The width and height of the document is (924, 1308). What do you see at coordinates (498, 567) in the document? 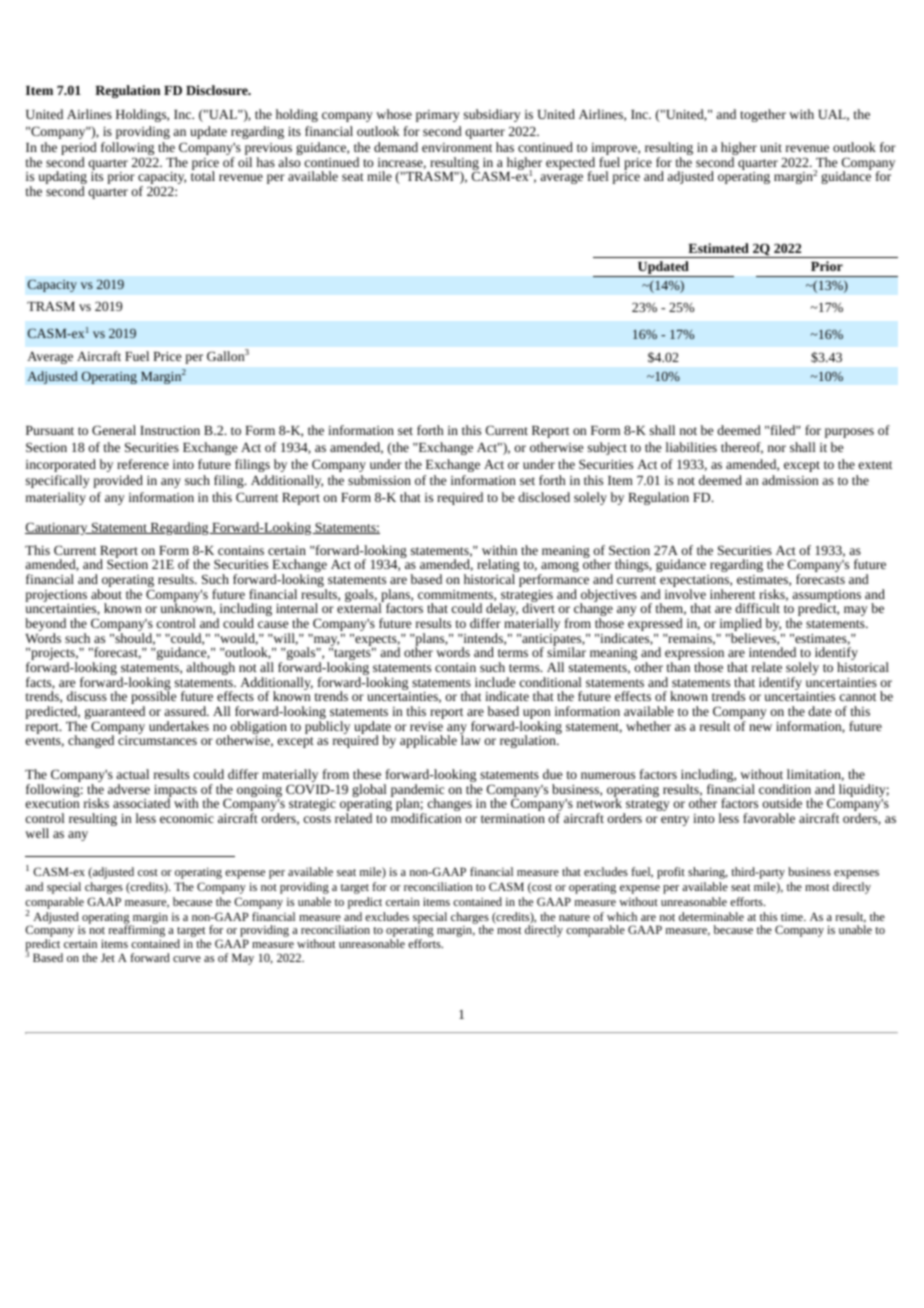
I see `relating` at bounding box center [498, 567].
